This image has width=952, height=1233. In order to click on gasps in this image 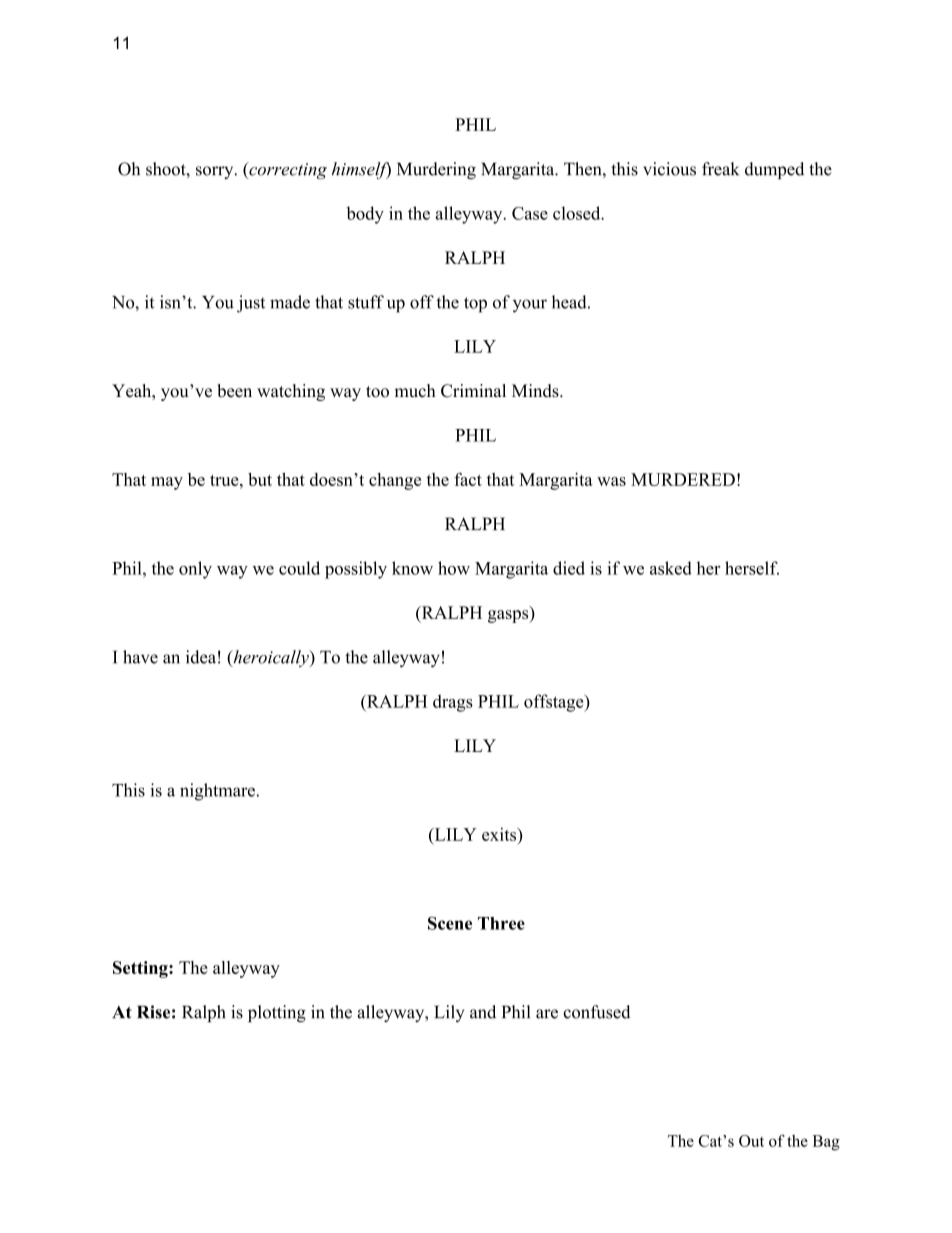, I will do `click(509, 616)`.
